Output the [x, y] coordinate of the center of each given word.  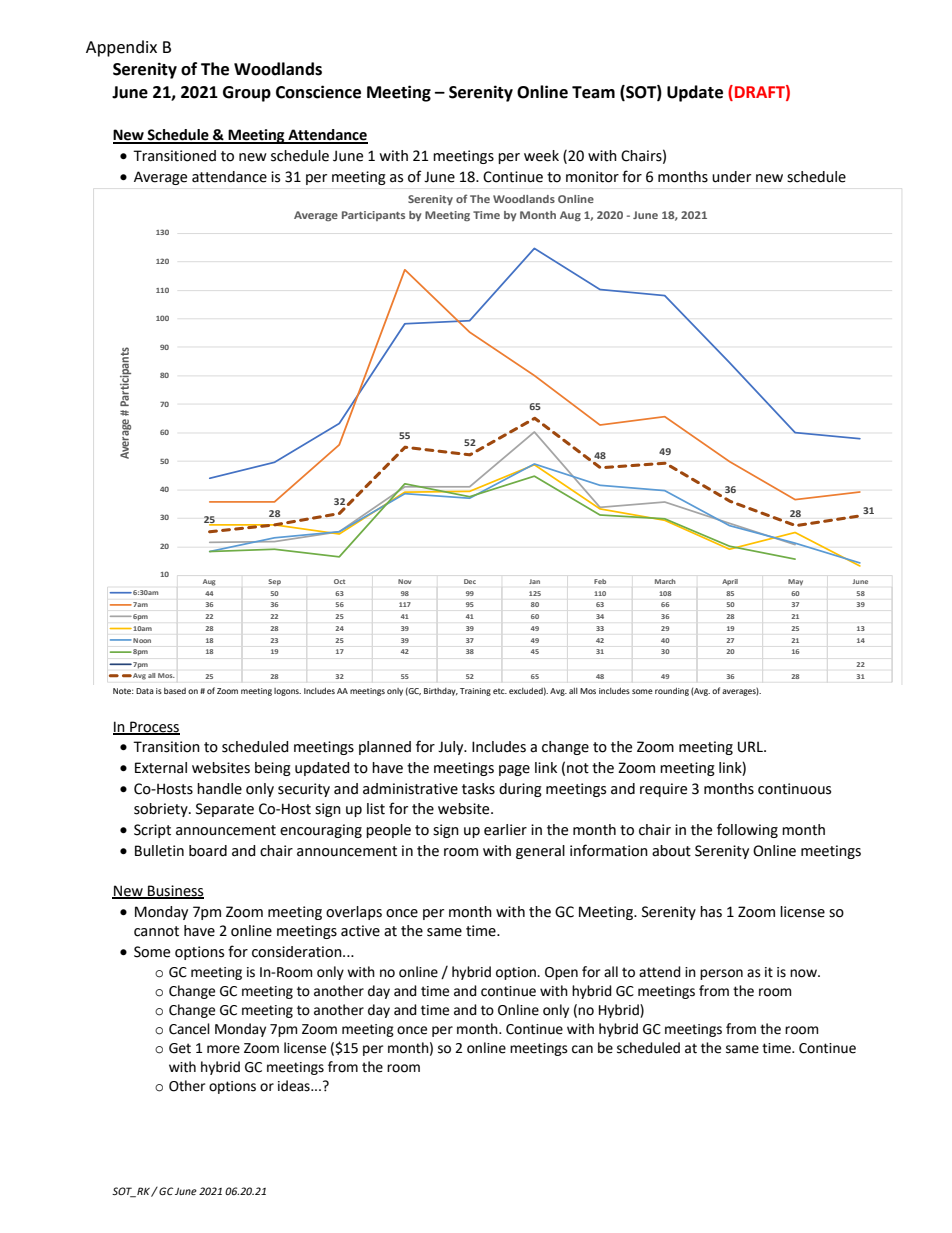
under [731, 177]
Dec [470, 581]
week [541, 156]
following [747, 830]
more [223, 1049]
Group [247, 94]
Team [593, 92]
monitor [592, 177]
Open [561, 973]
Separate [225, 810]
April [730, 582]
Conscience [318, 92]
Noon [142, 640]
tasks [478, 789]
